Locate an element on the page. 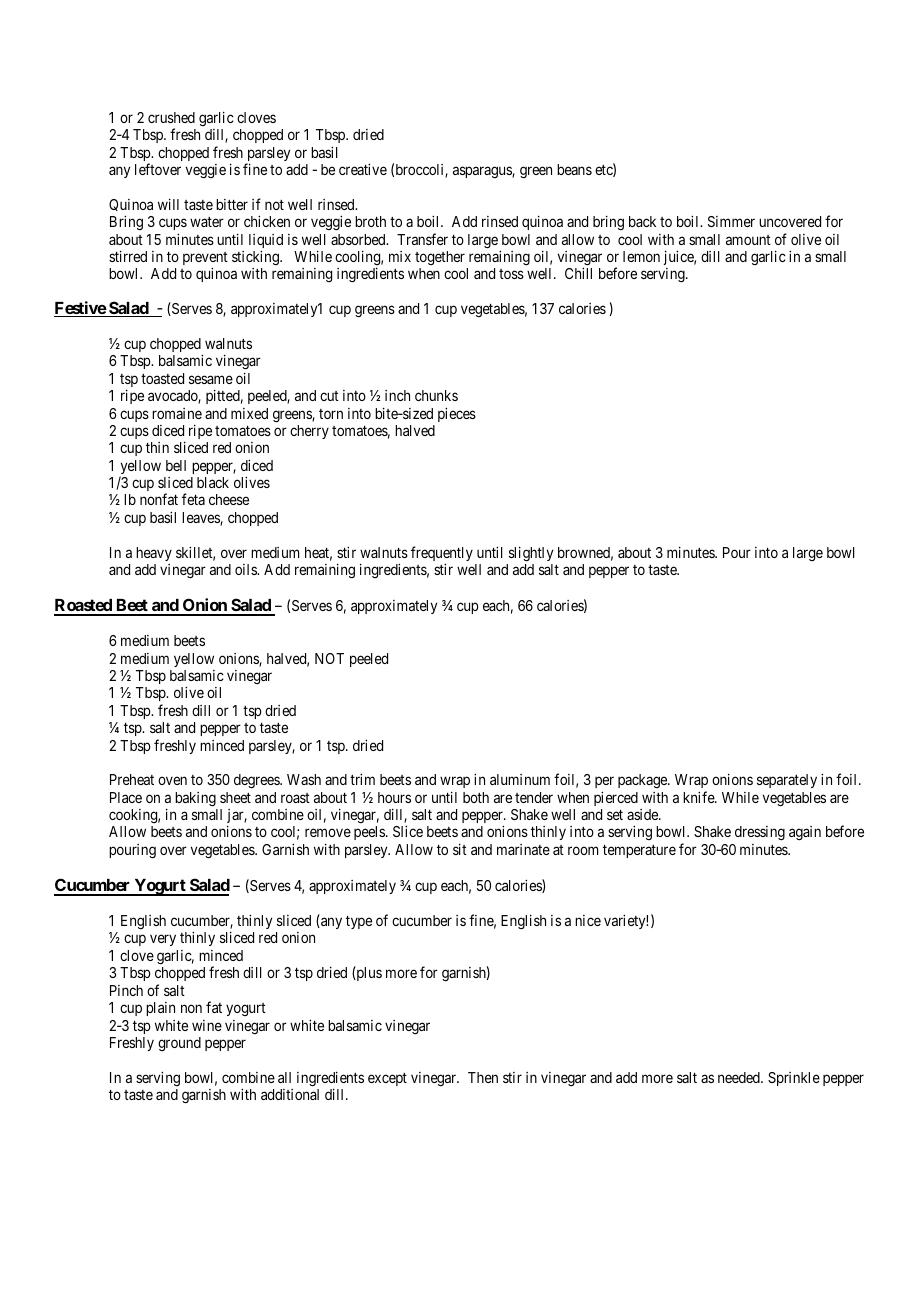 The width and height of the document is (924, 1308). amount is located at coordinates (748, 240).
